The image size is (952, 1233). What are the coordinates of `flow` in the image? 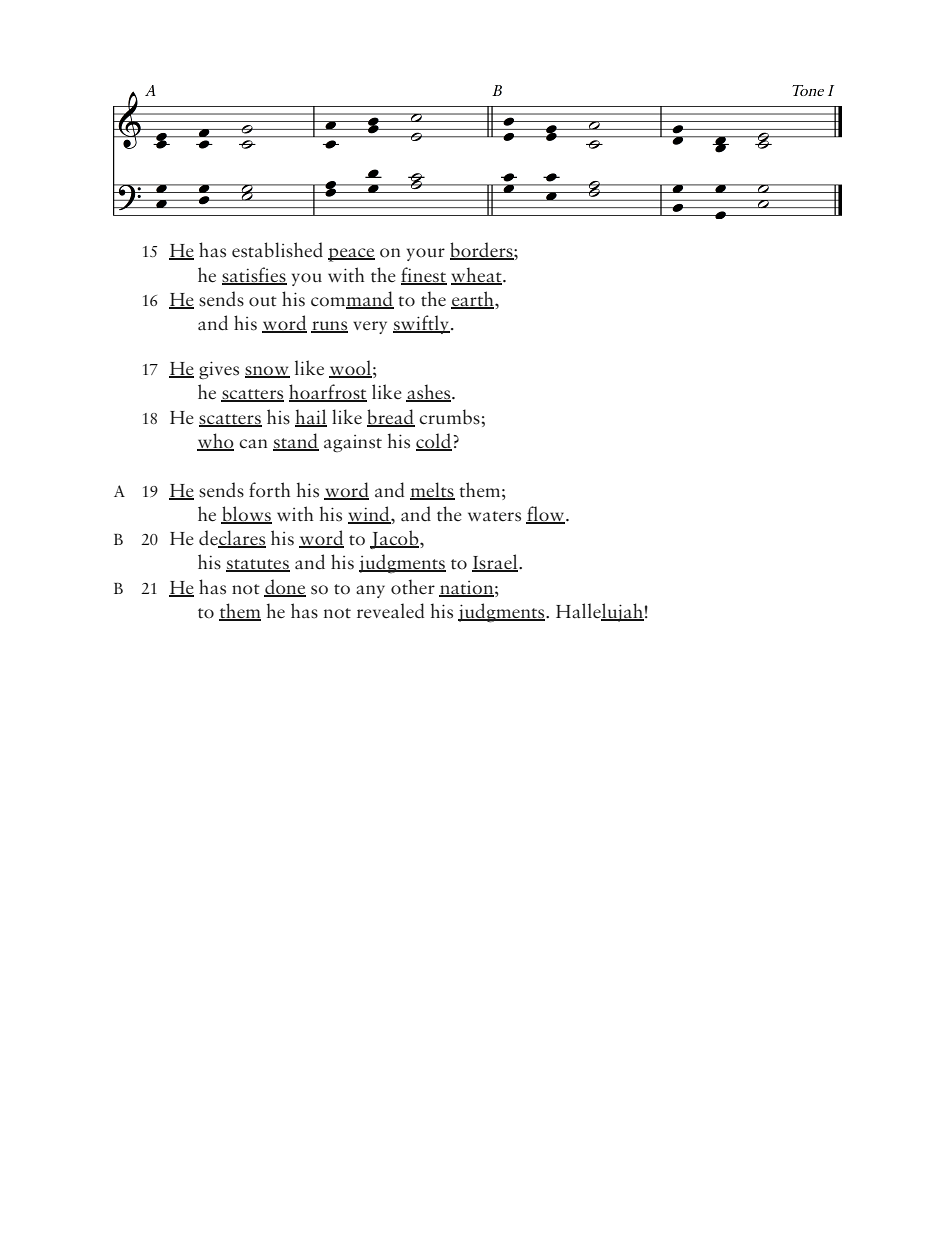 It's located at (545, 515).
